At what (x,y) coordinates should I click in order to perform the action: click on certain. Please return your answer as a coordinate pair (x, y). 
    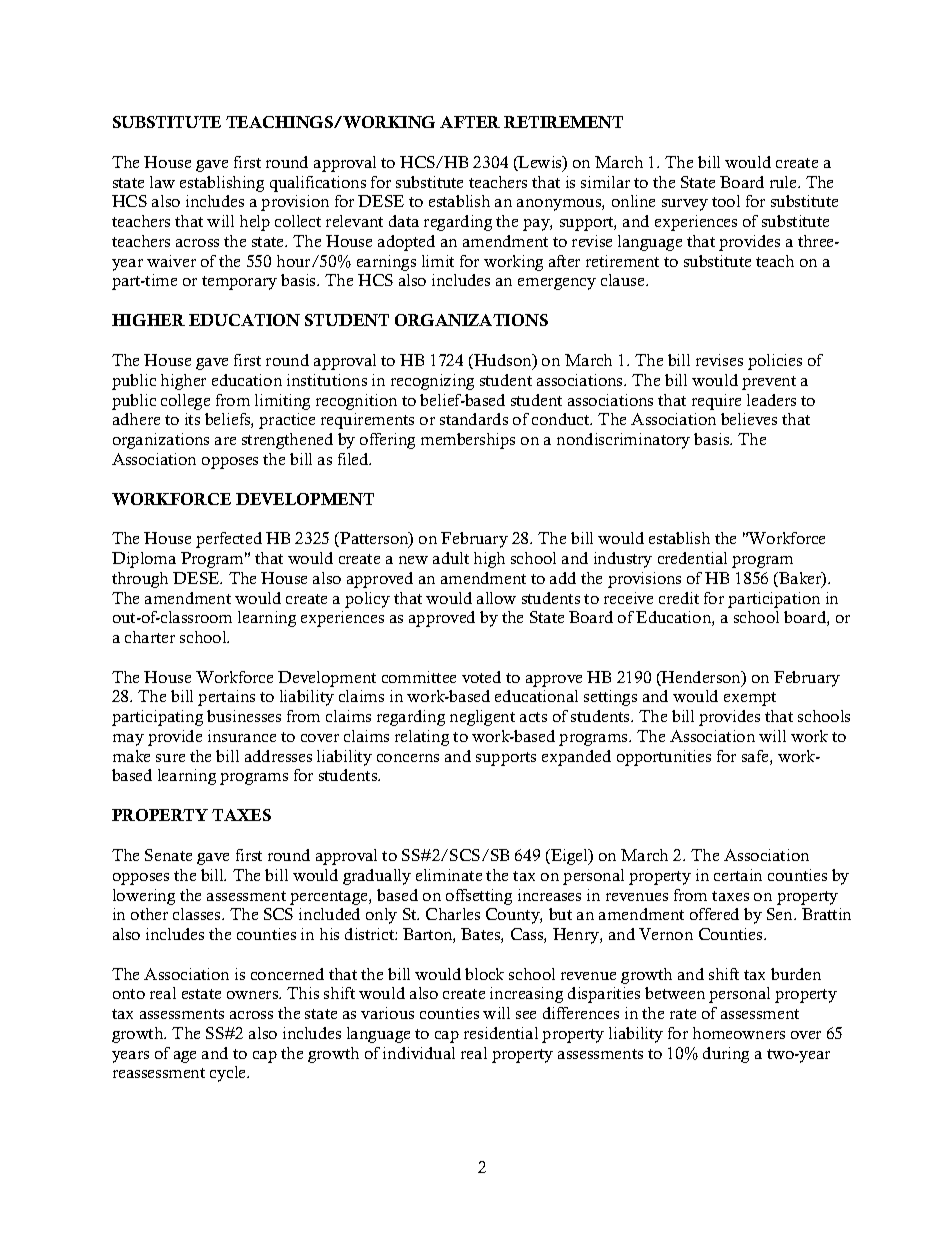
    Looking at the image, I should click on (738, 875).
